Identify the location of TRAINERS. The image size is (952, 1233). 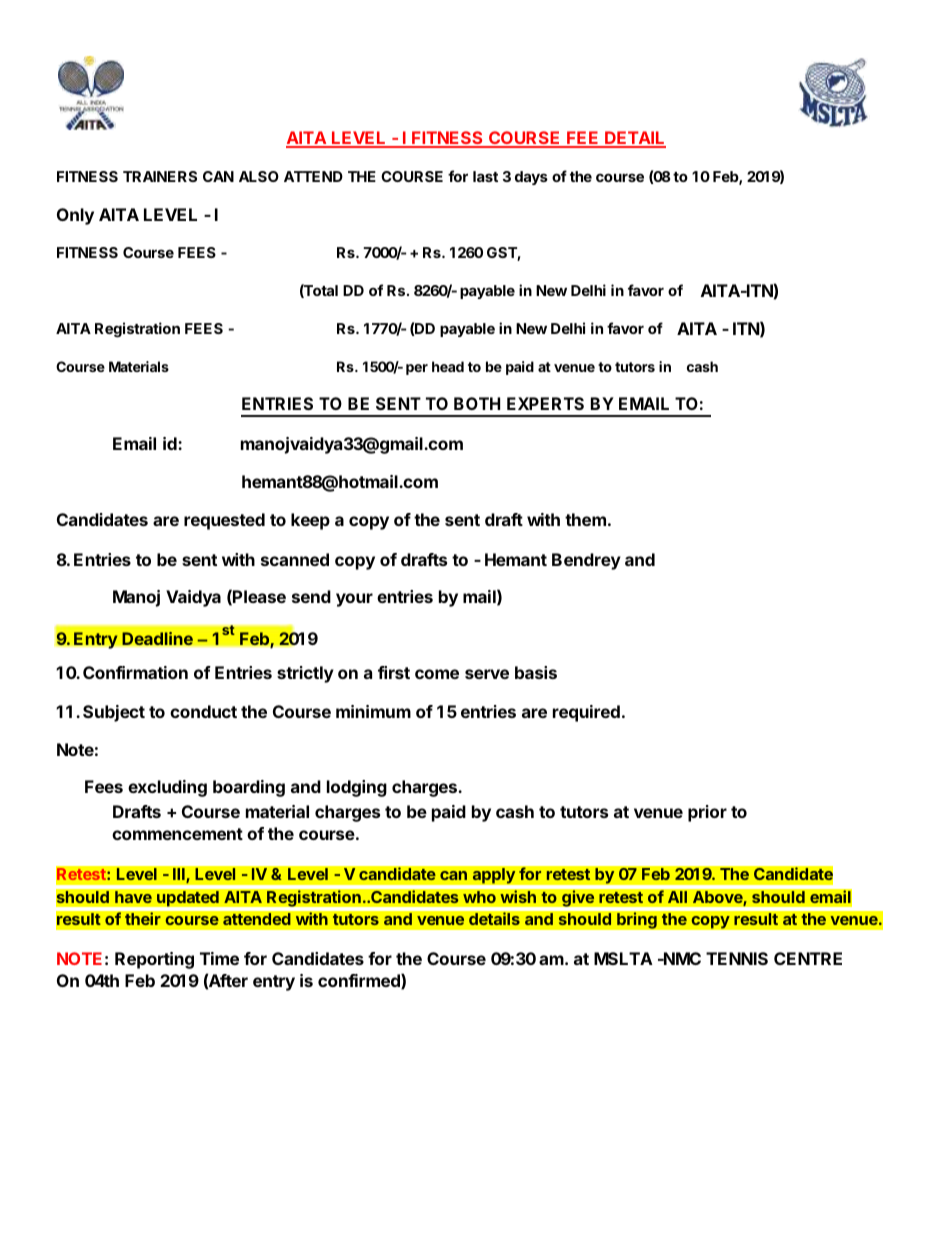
(160, 176).
